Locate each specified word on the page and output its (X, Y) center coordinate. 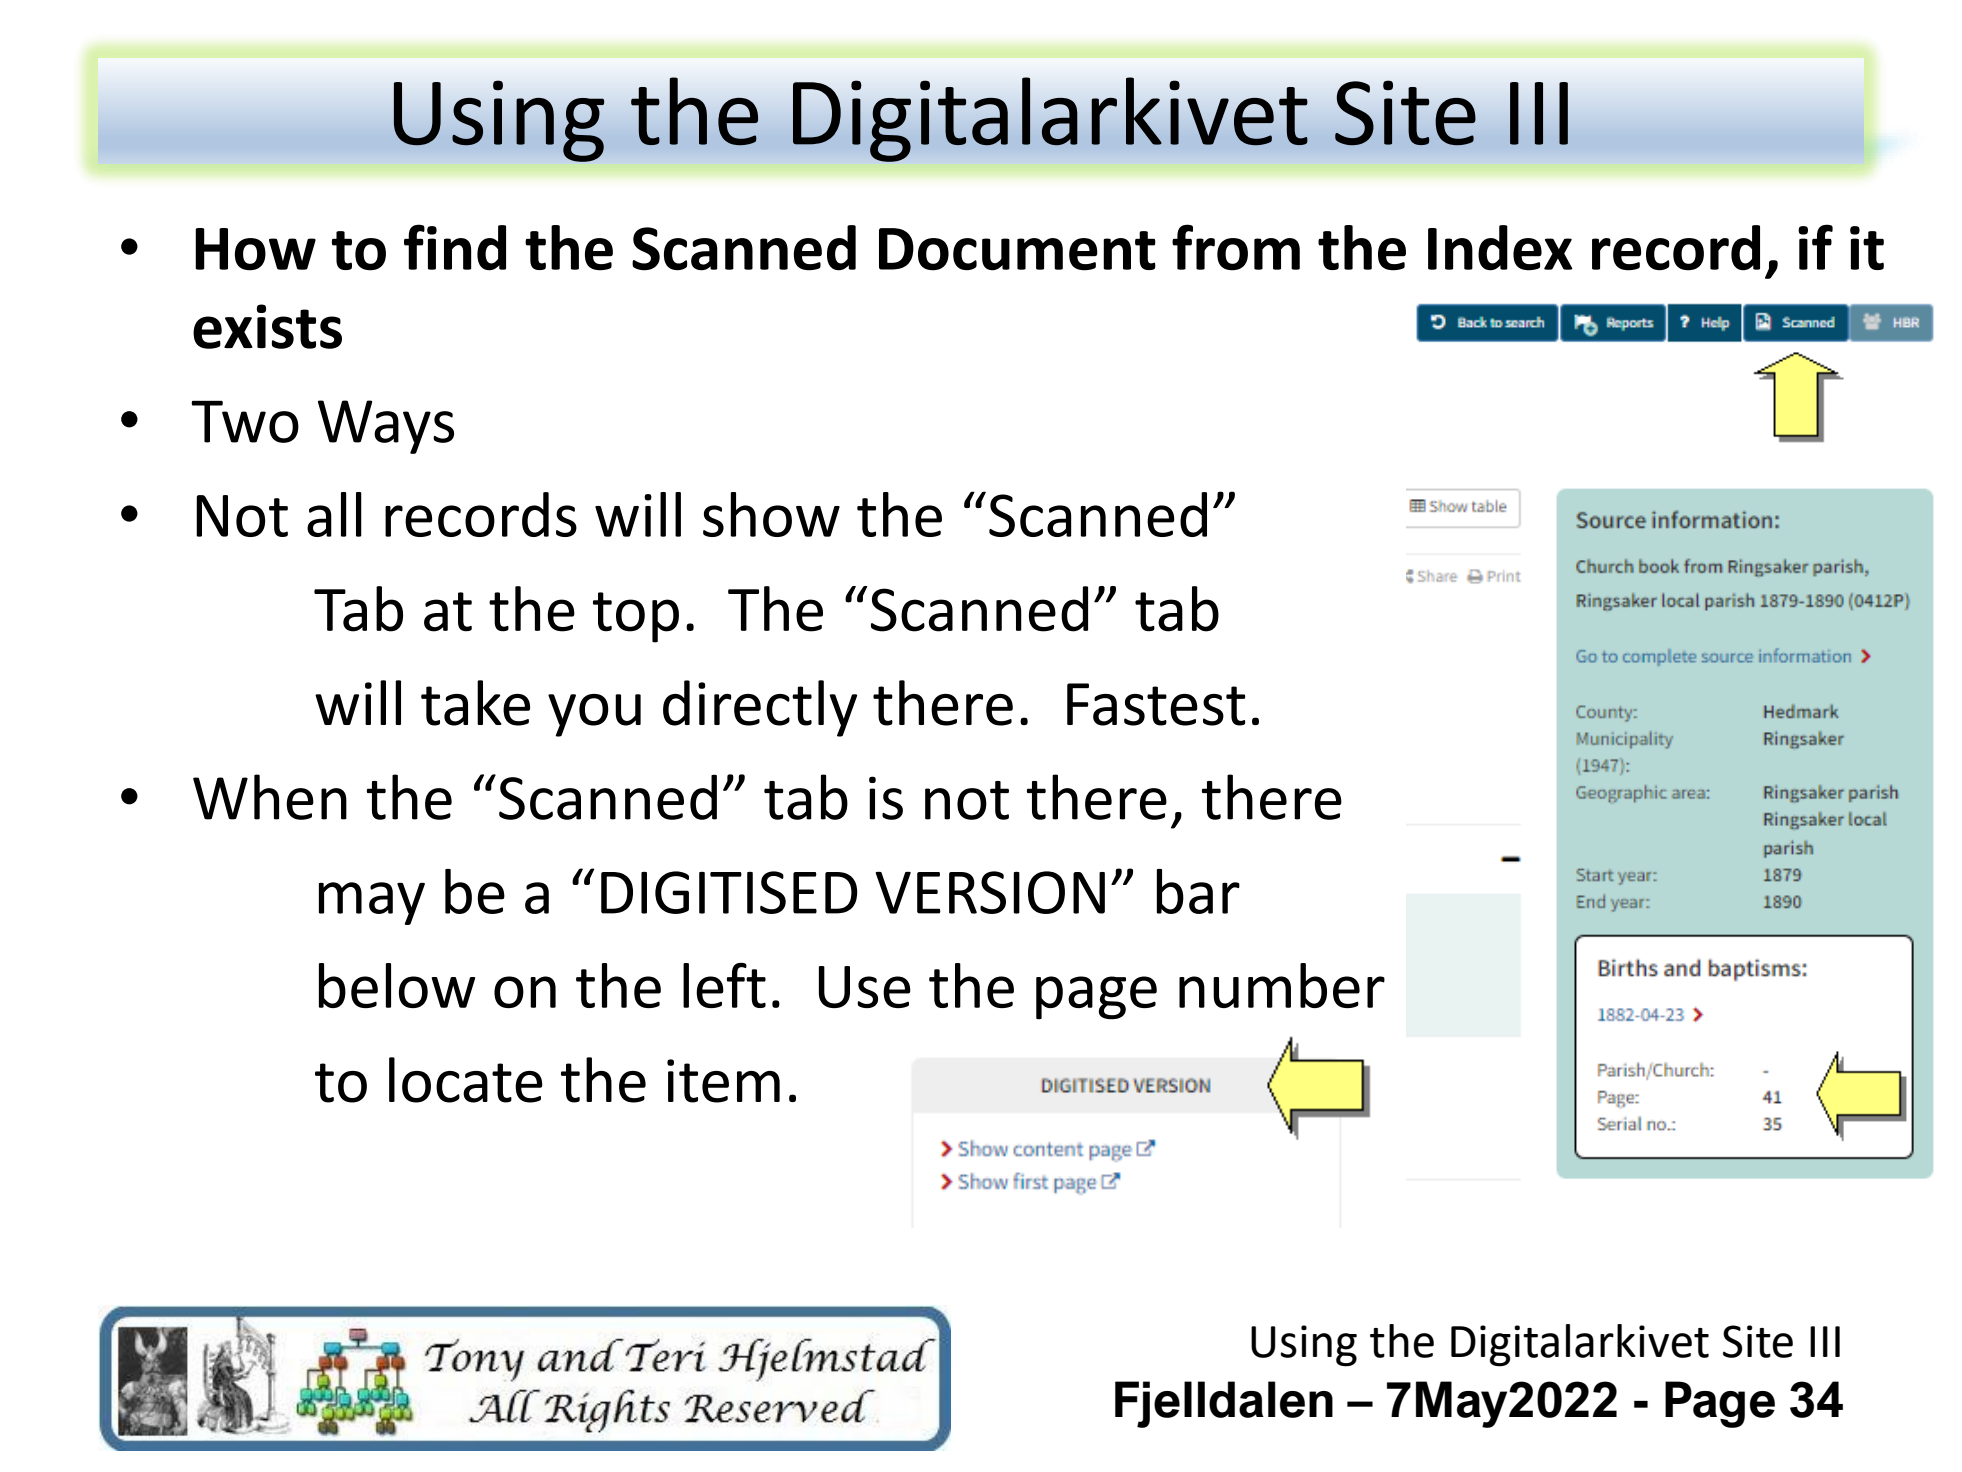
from (1236, 247)
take (475, 703)
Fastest (1156, 704)
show (771, 514)
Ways (386, 427)
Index (1500, 248)
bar (1198, 891)
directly (760, 708)
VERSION (990, 892)
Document (1017, 249)
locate (466, 1080)
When (270, 797)
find (455, 247)
